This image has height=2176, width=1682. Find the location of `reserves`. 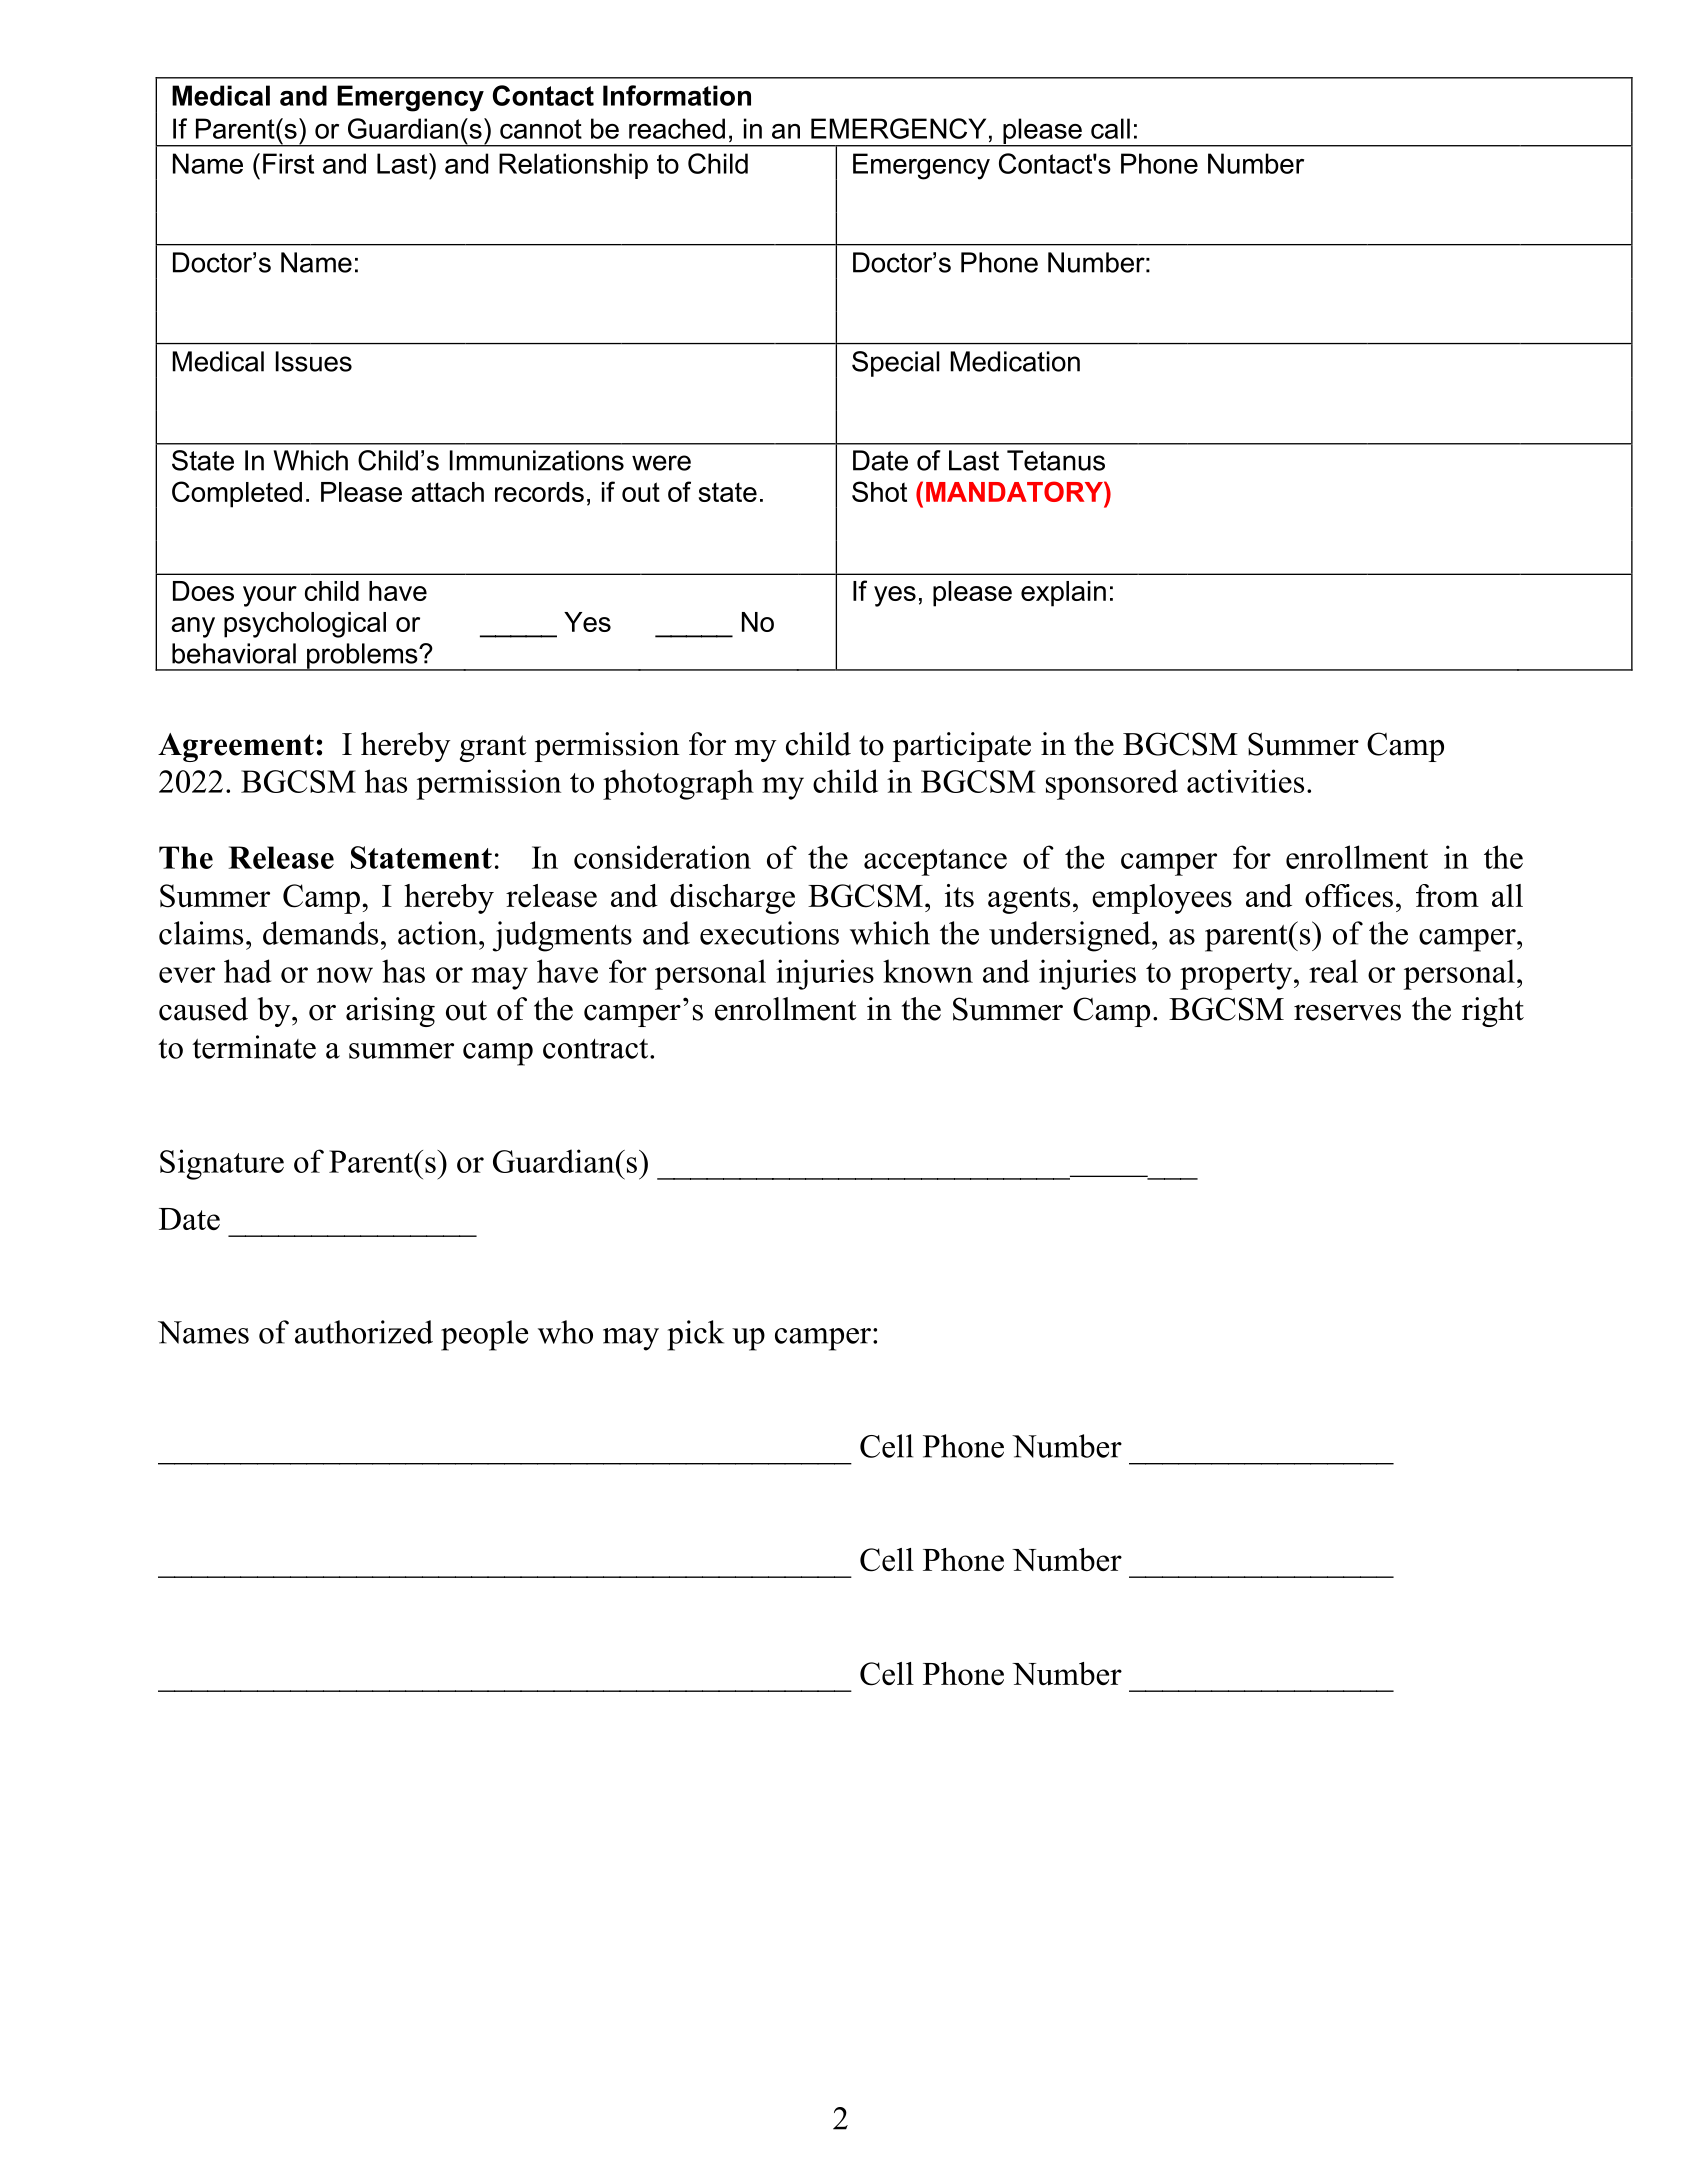

reserves is located at coordinates (1347, 1013).
